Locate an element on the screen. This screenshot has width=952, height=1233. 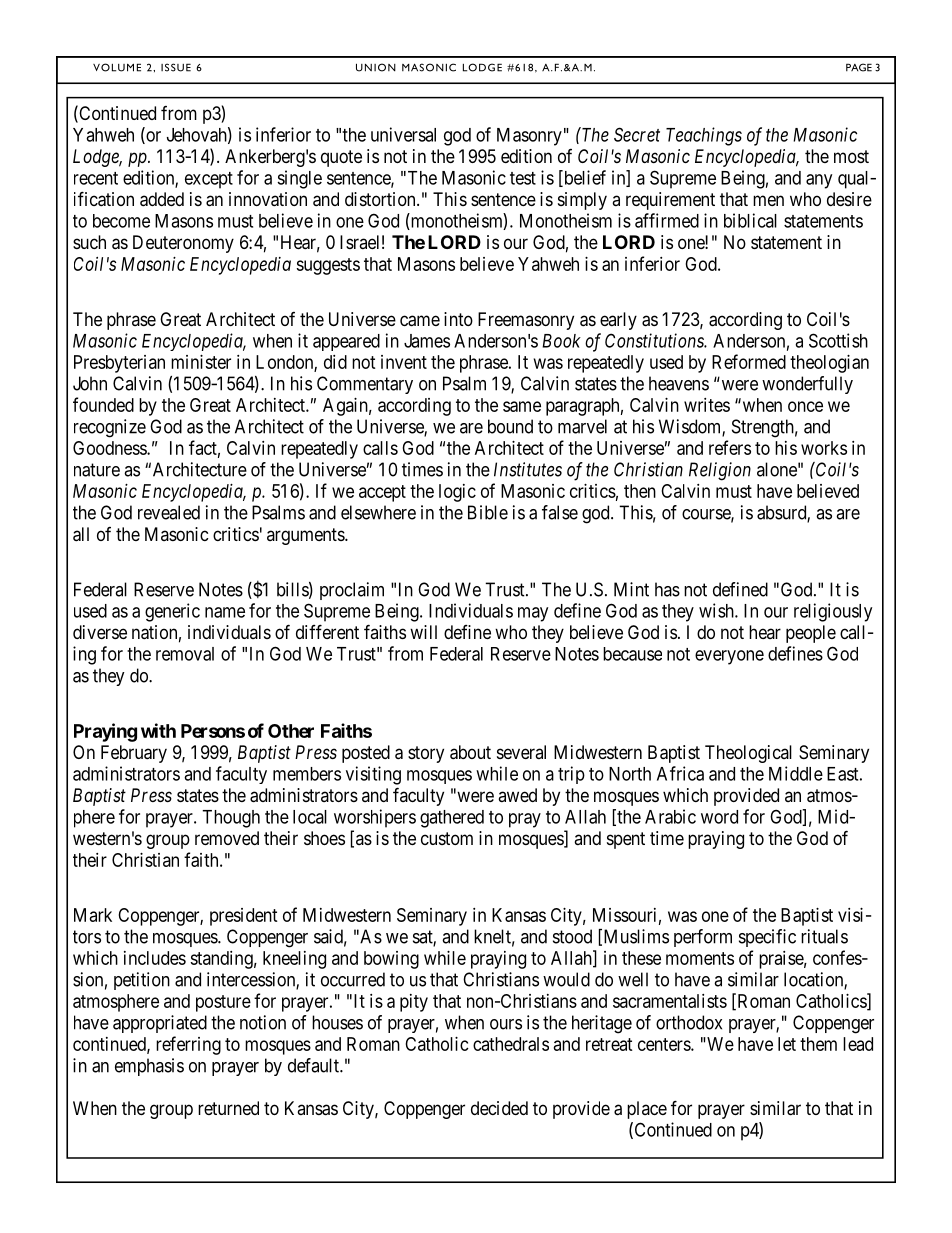
Teachings is located at coordinates (704, 136).
